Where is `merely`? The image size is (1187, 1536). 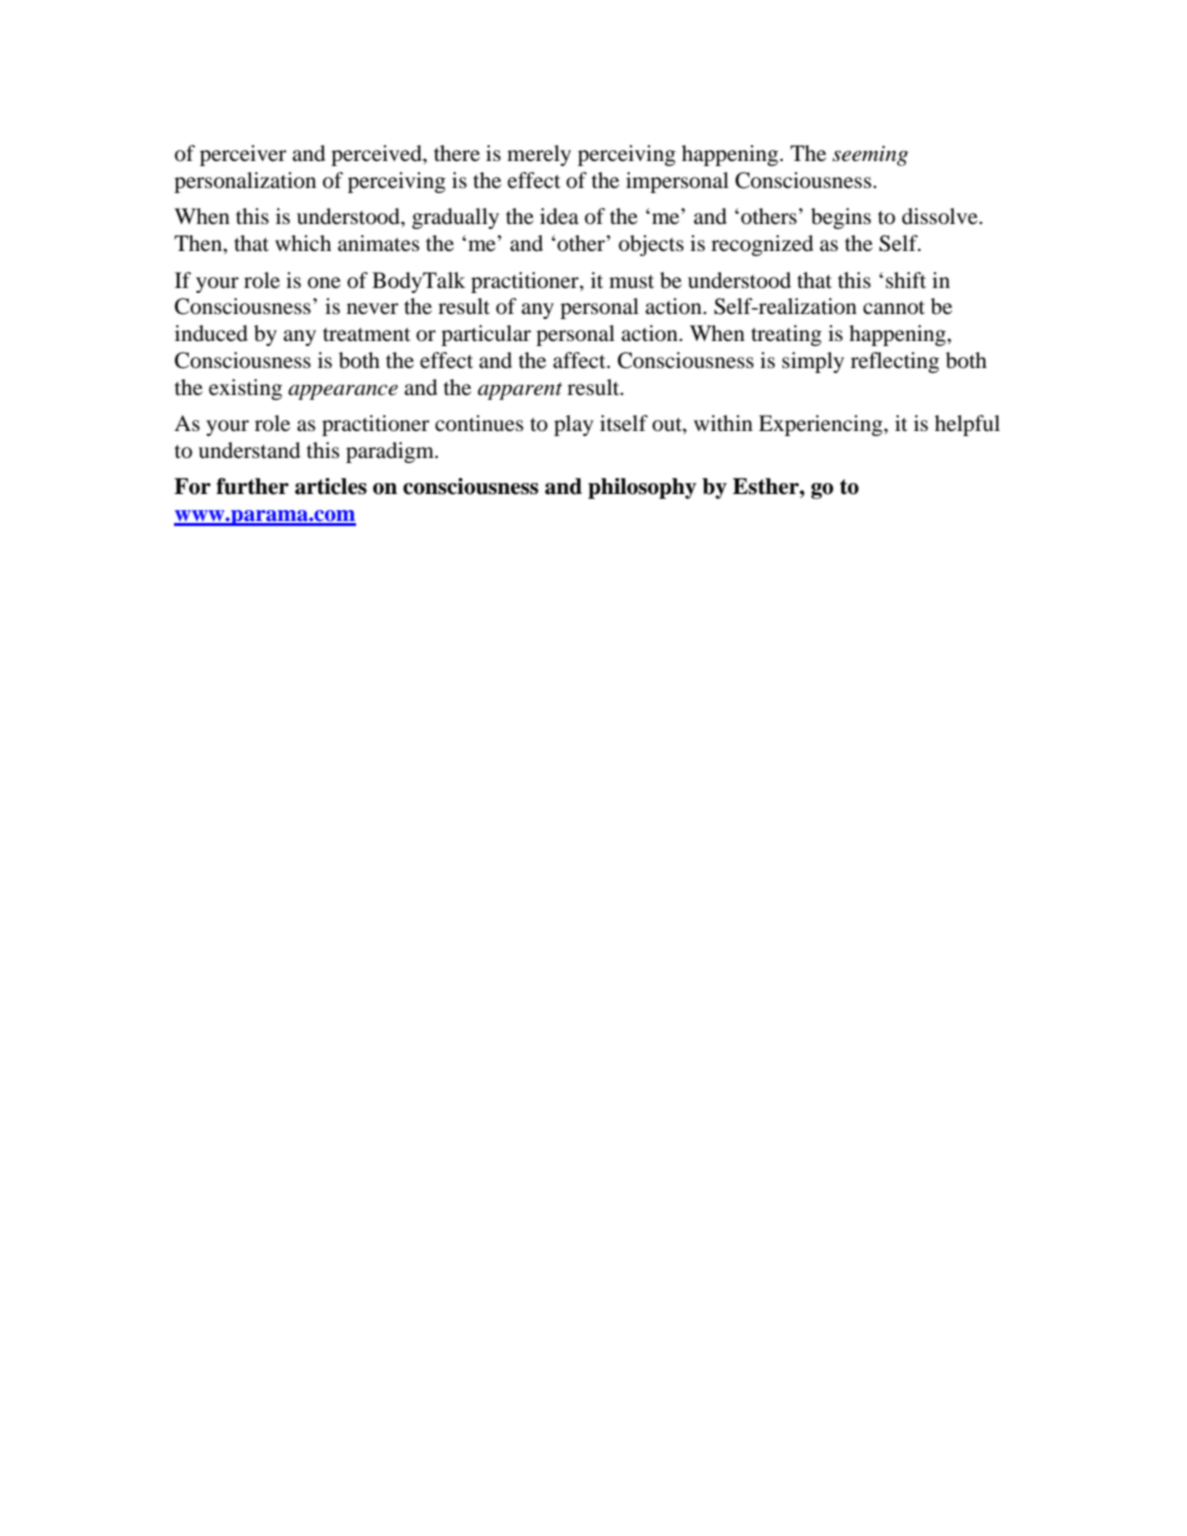 merely is located at coordinates (539, 155).
